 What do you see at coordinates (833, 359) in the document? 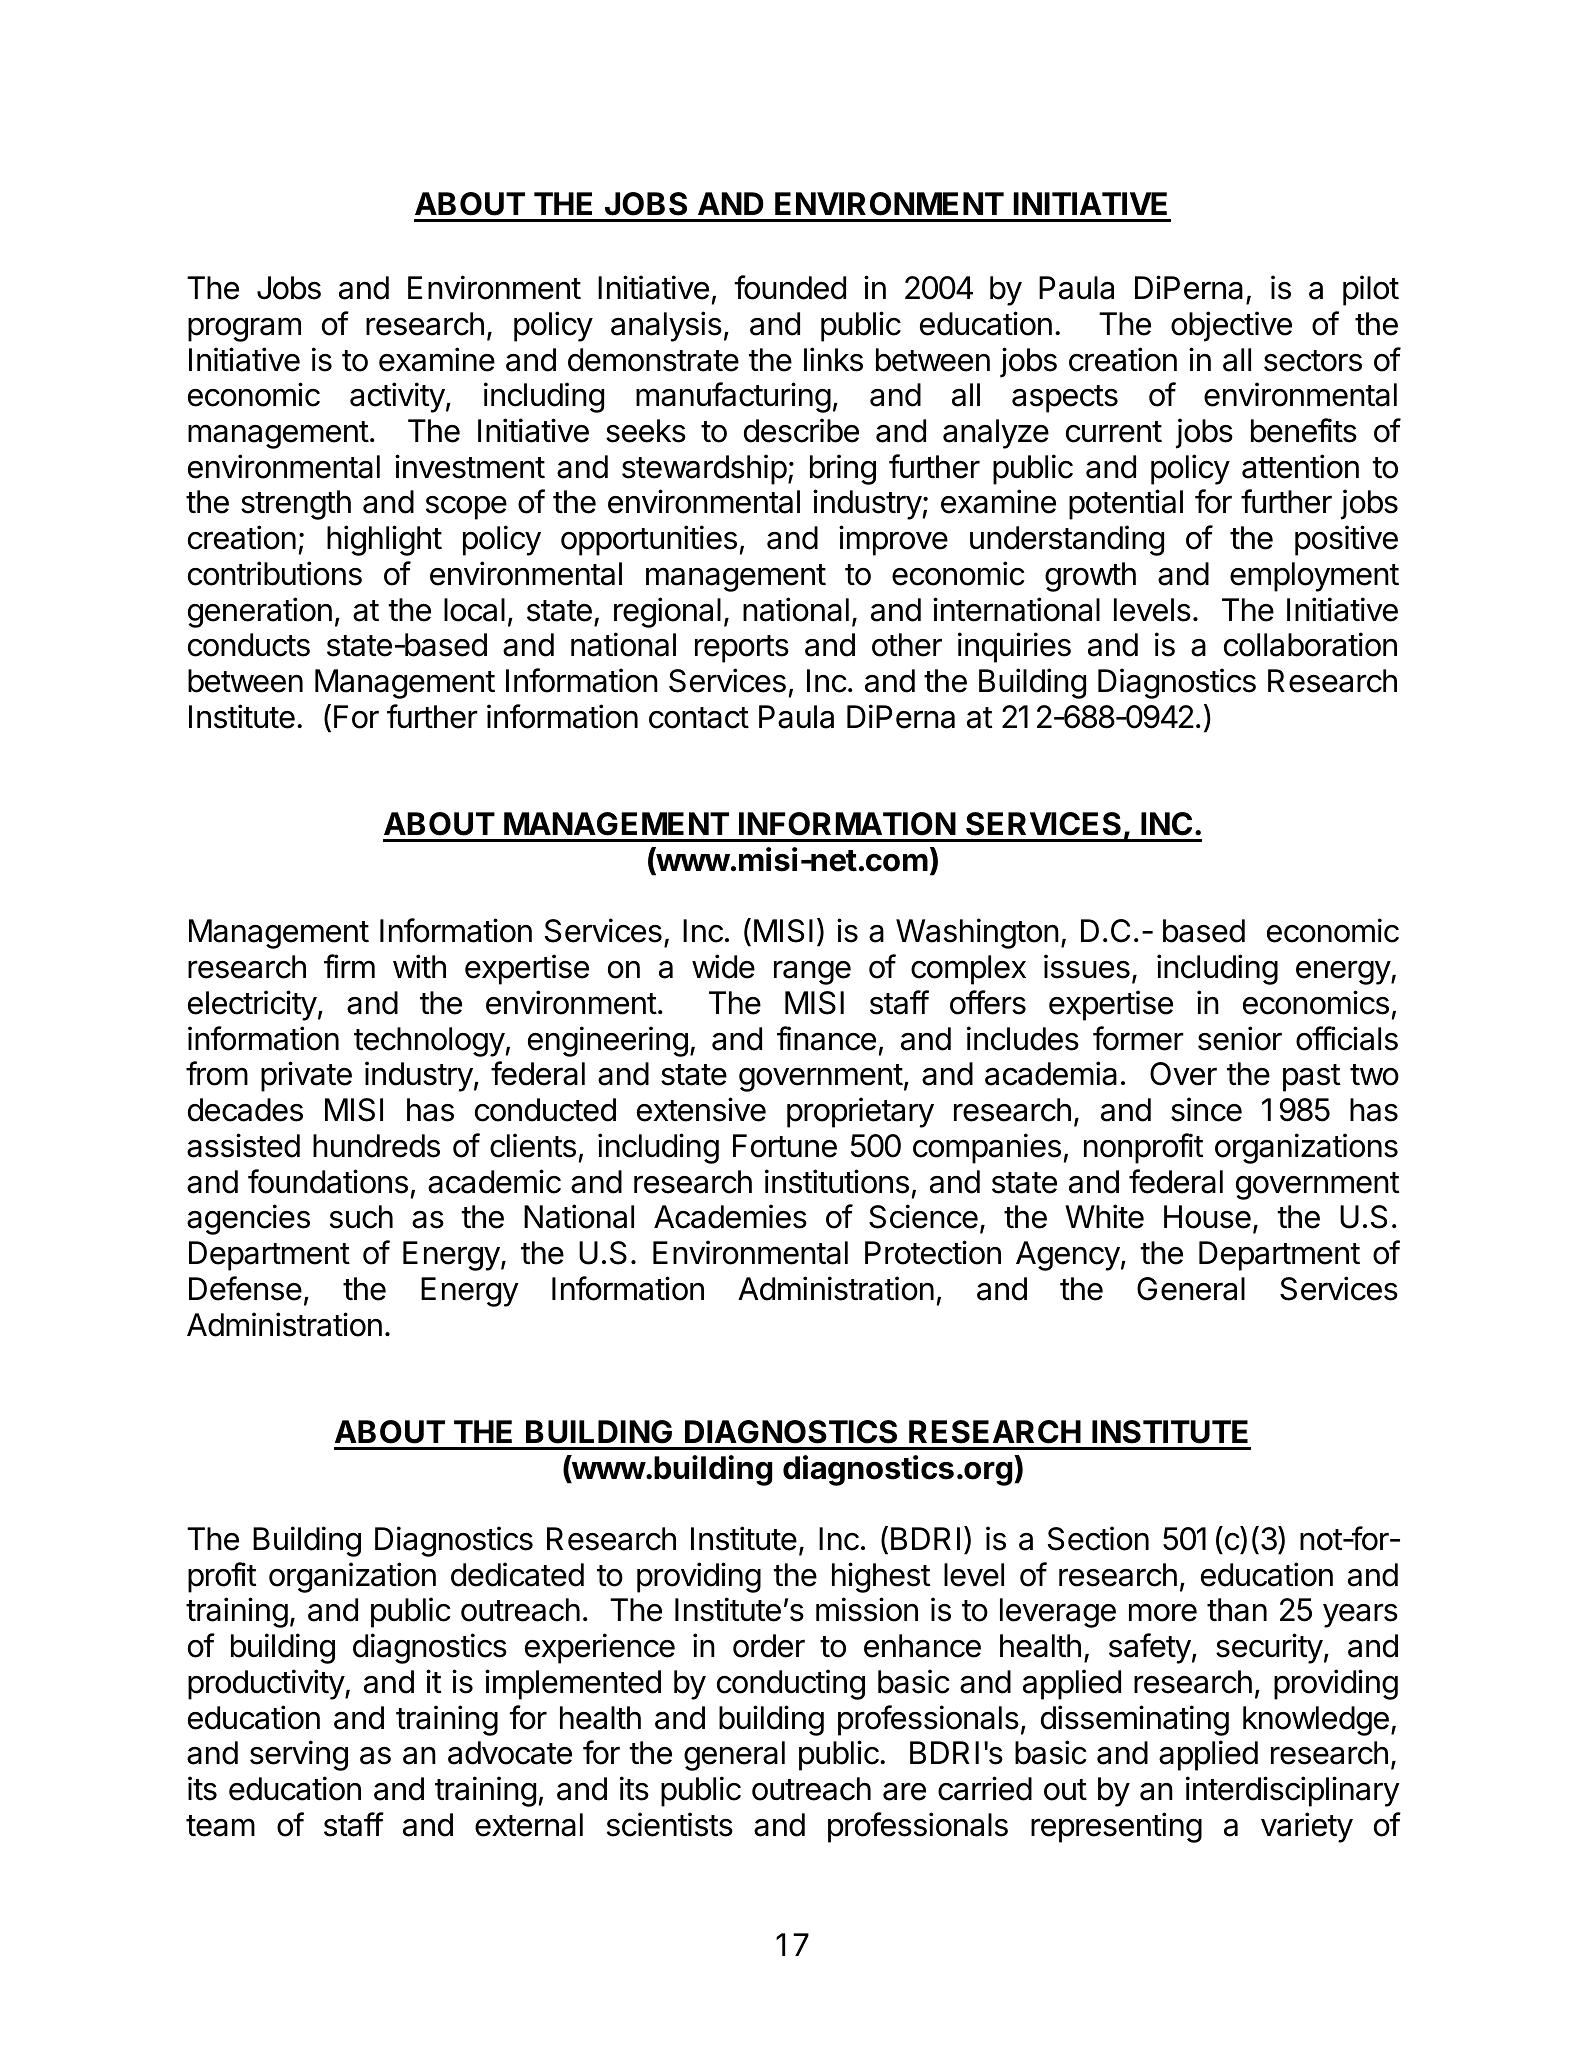
I see `links` at bounding box center [833, 359].
